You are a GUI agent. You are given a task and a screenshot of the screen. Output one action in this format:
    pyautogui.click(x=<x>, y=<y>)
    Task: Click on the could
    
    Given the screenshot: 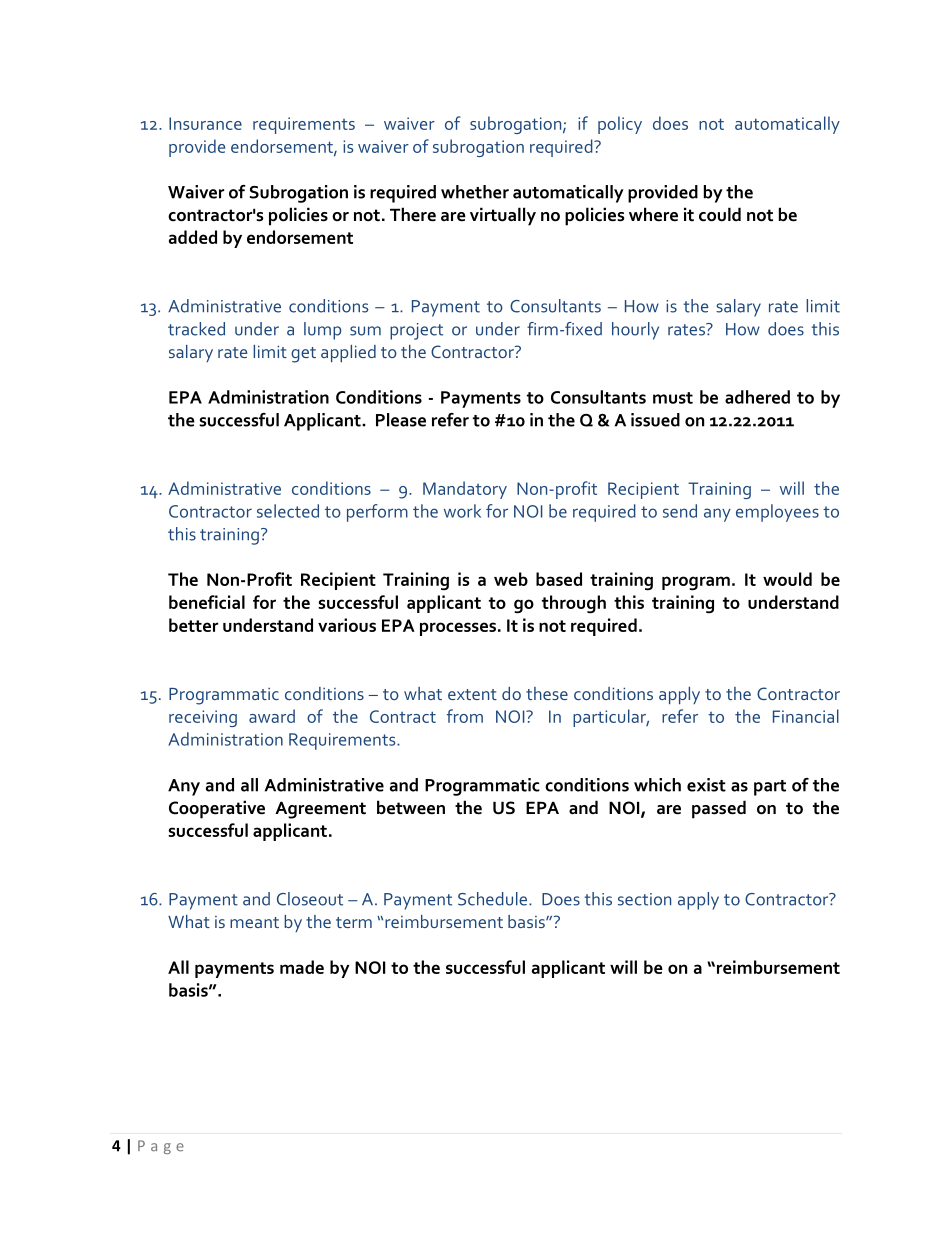 What is the action you would take?
    pyautogui.click(x=720, y=214)
